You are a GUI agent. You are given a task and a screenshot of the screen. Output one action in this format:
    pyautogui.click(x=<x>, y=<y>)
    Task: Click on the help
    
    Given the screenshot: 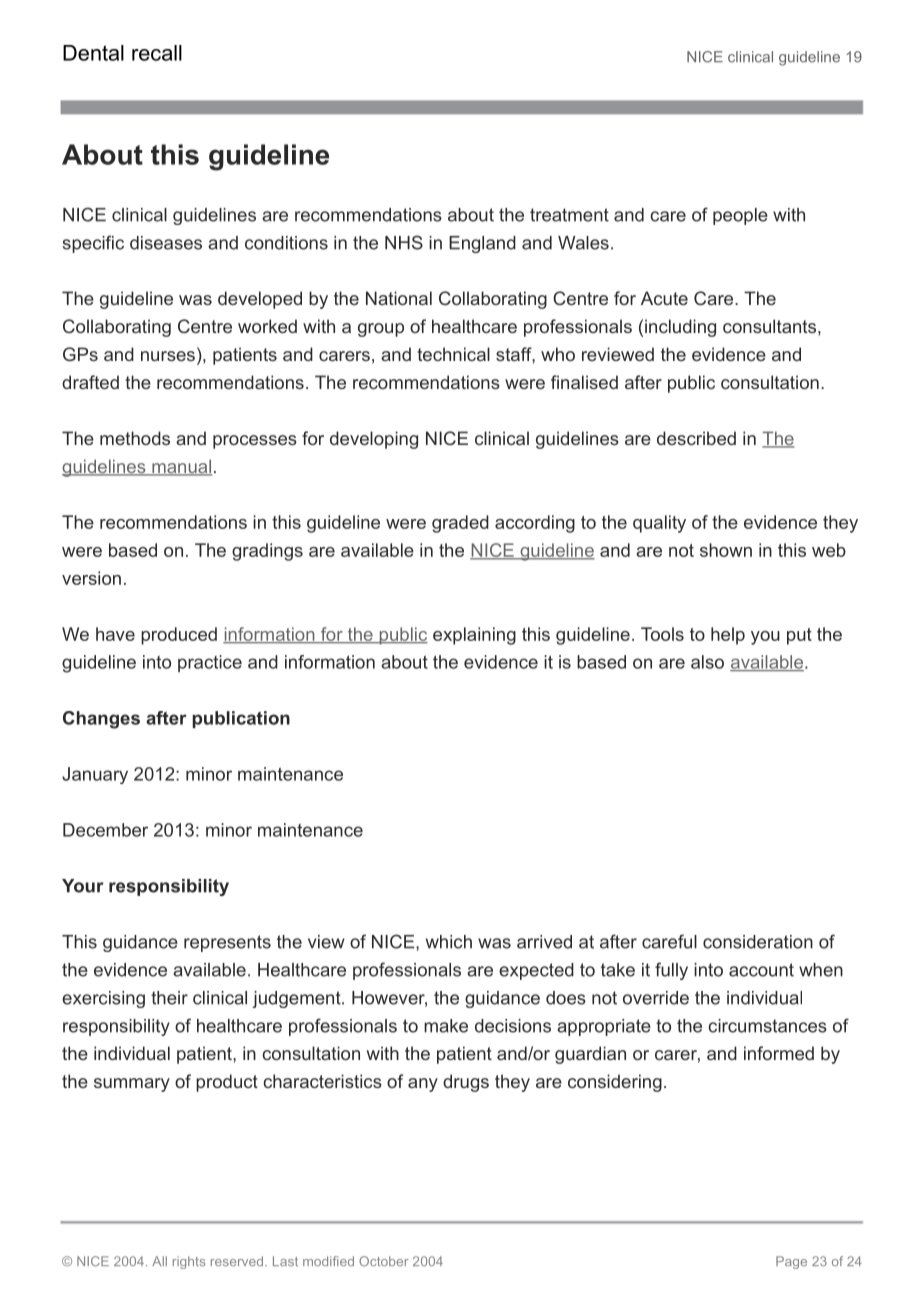 What is the action you would take?
    pyautogui.click(x=728, y=636)
